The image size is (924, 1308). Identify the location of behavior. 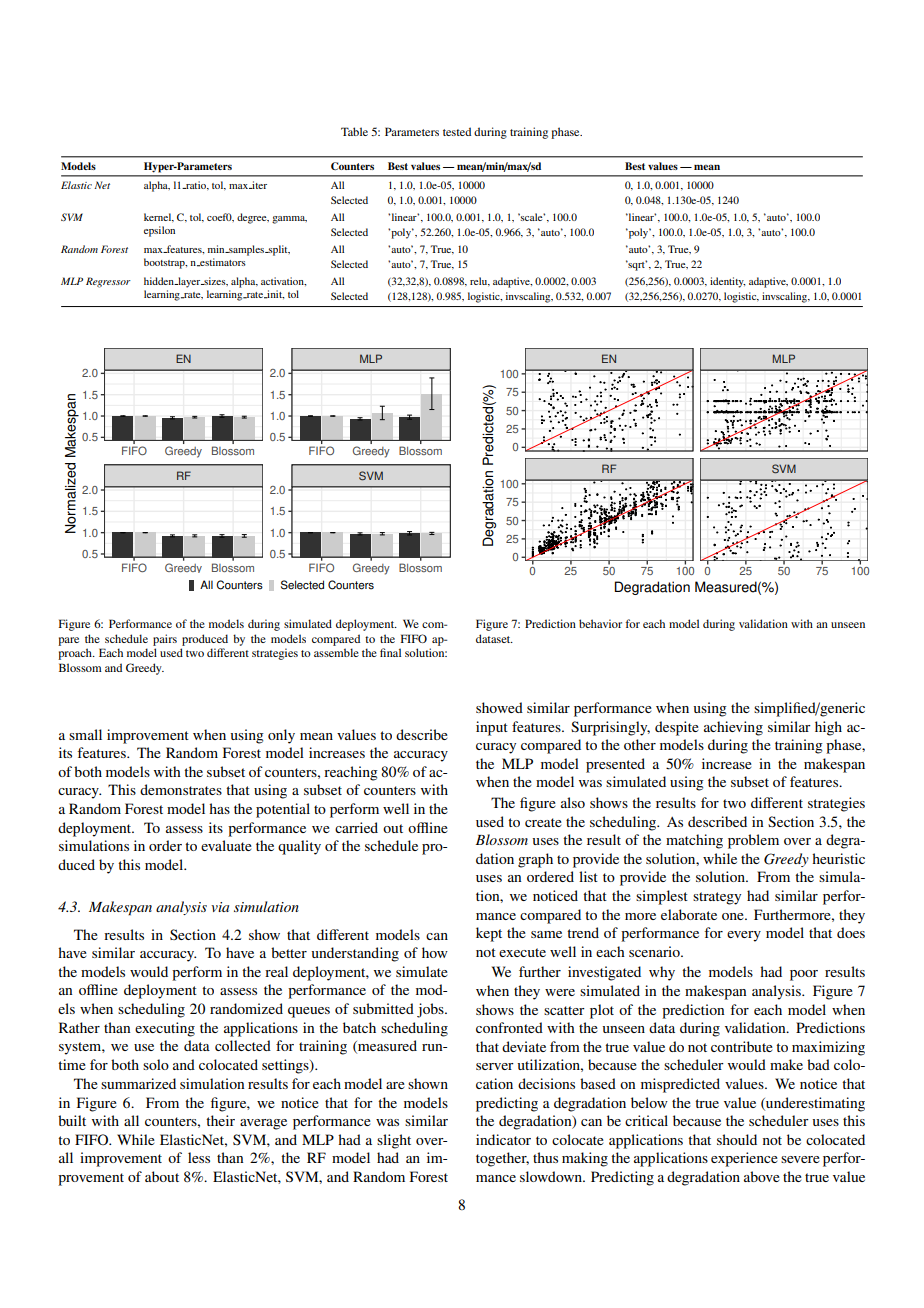
(600, 623).
